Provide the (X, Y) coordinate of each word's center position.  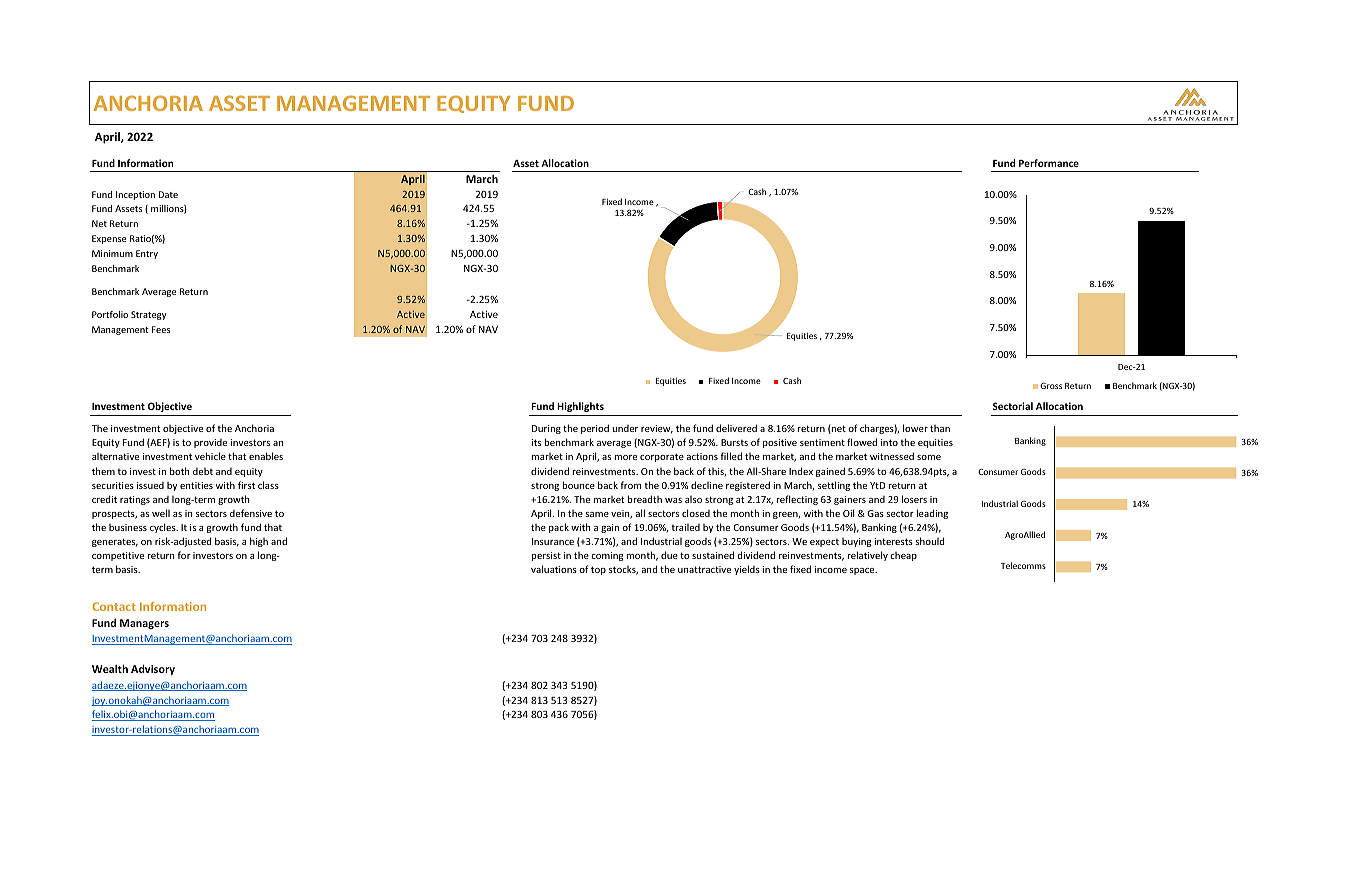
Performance (1049, 163)
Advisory (153, 670)
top (598, 570)
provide (210, 443)
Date (168, 194)
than (940, 428)
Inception (135, 195)
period (595, 429)
